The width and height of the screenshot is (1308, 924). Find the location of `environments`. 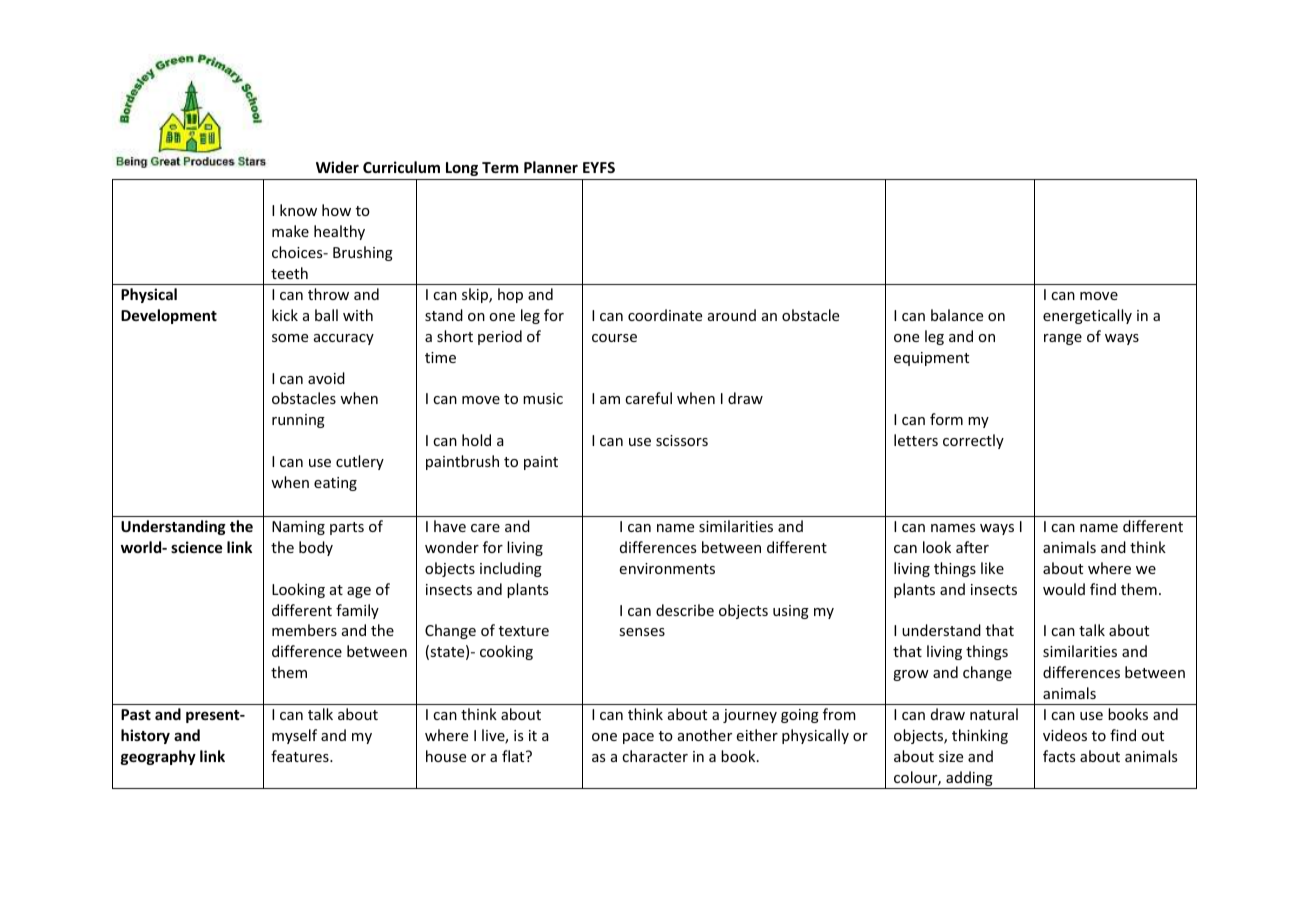

environments is located at coordinates (667, 568).
